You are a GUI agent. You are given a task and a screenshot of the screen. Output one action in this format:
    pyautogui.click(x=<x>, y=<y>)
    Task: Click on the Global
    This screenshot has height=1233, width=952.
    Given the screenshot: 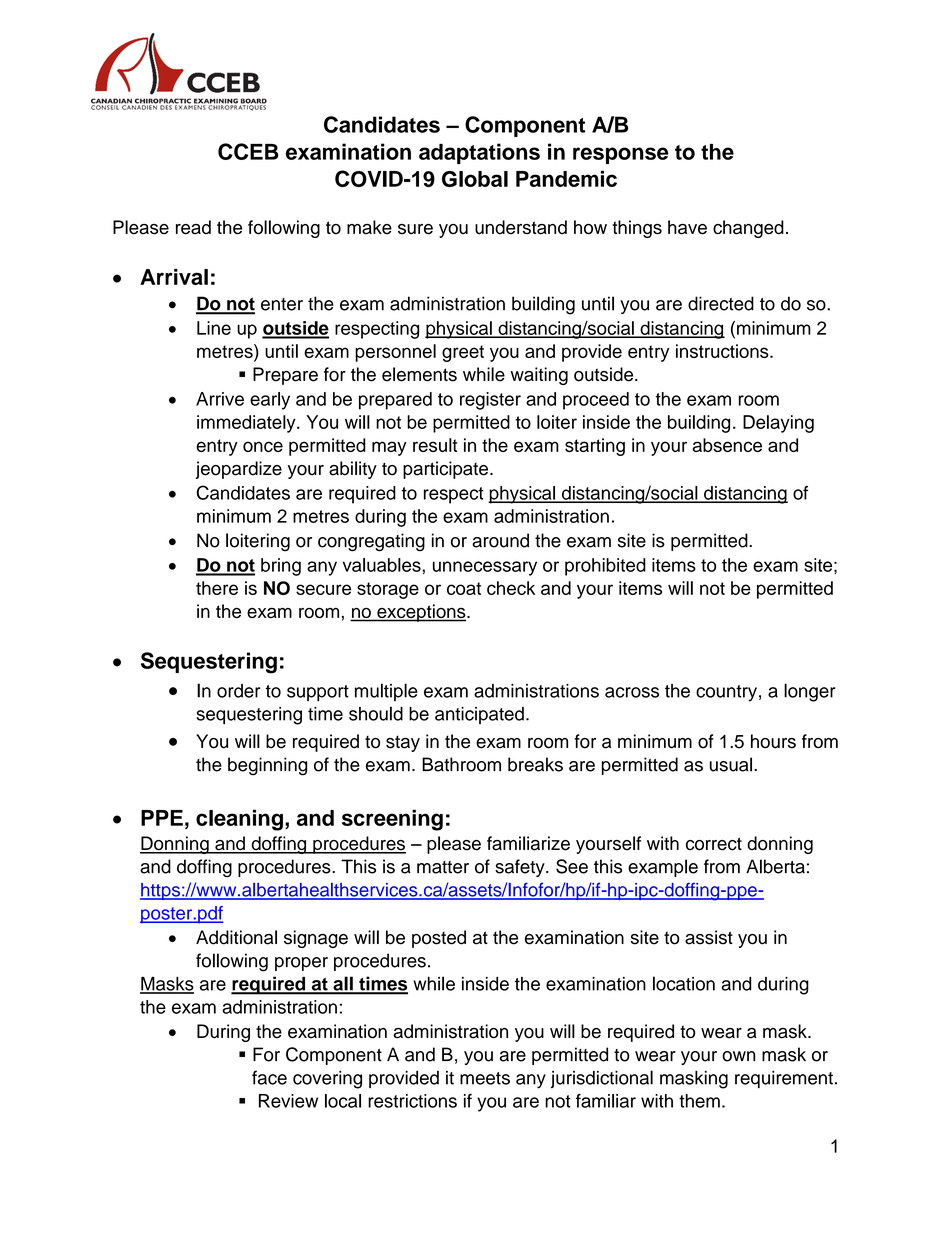 What is the action you would take?
    pyautogui.click(x=475, y=179)
